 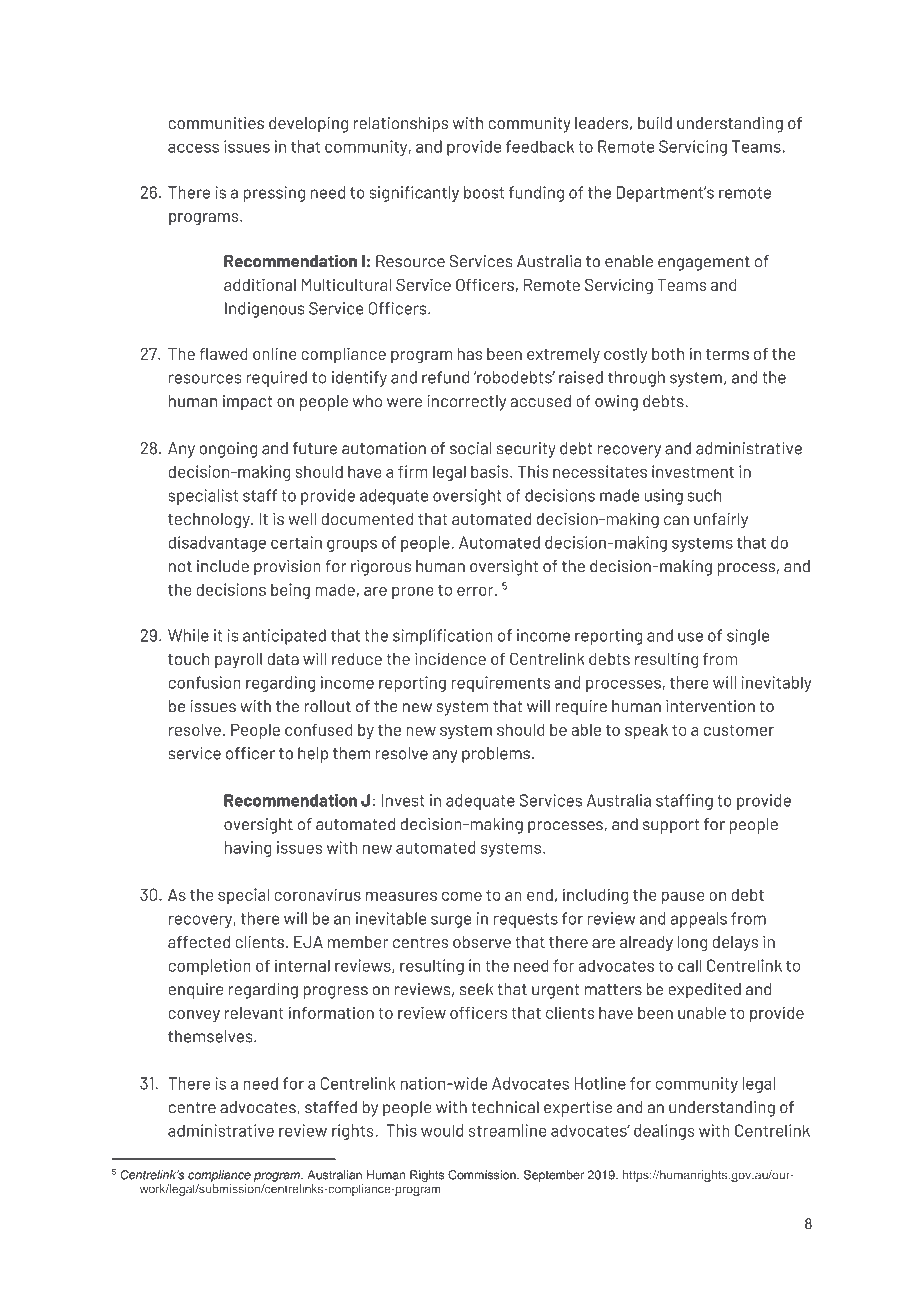 What do you see at coordinates (484, 192) in the image?
I see `boost` at bounding box center [484, 192].
